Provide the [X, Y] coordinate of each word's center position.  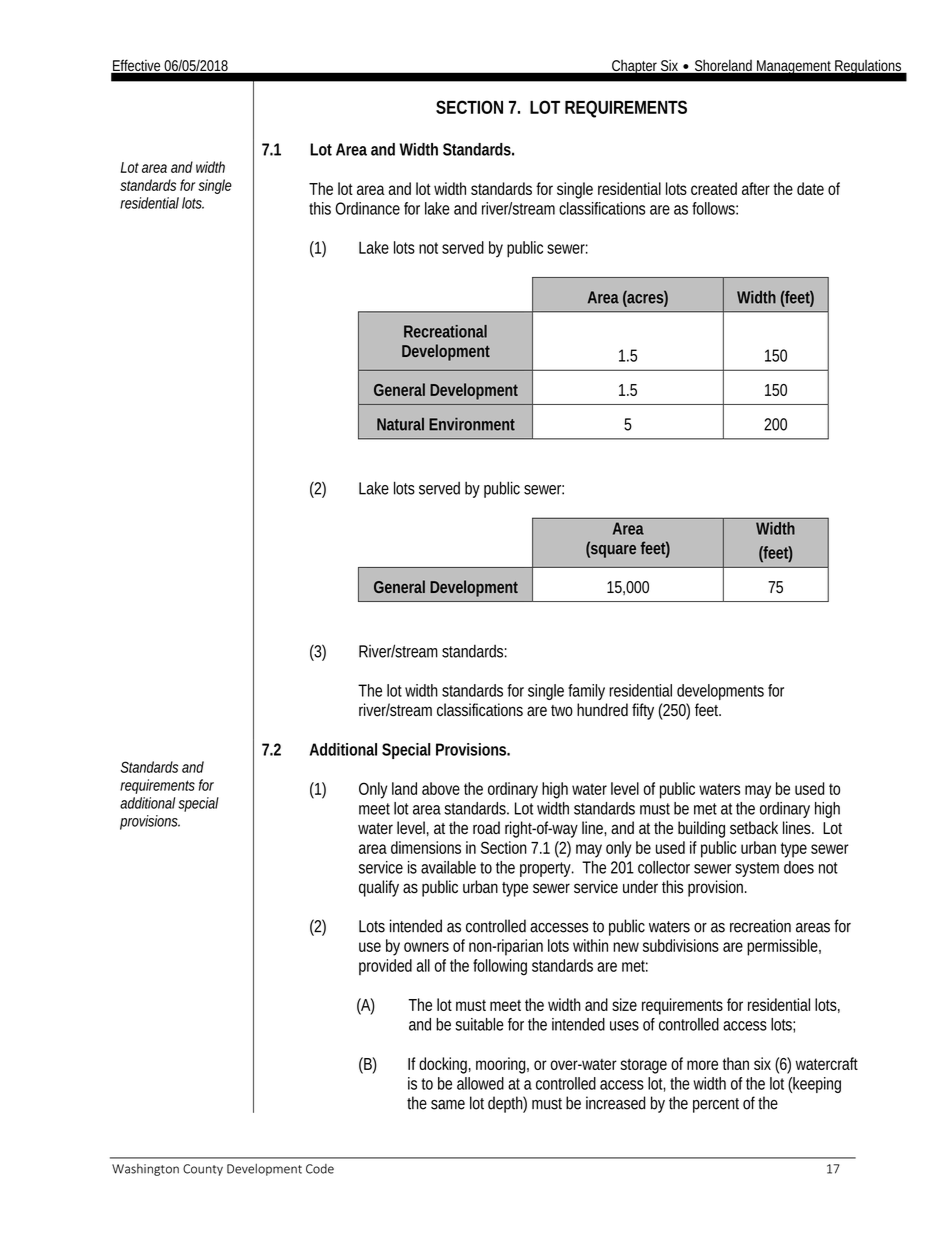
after [758, 188]
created [714, 188]
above [441, 788]
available [448, 867]
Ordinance [367, 208]
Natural [400, 424]
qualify [379, 888]
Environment [472, 424]
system [757, 869]
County [203, 1170]
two [562, 710]
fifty [643, 711]
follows [715, 208]
